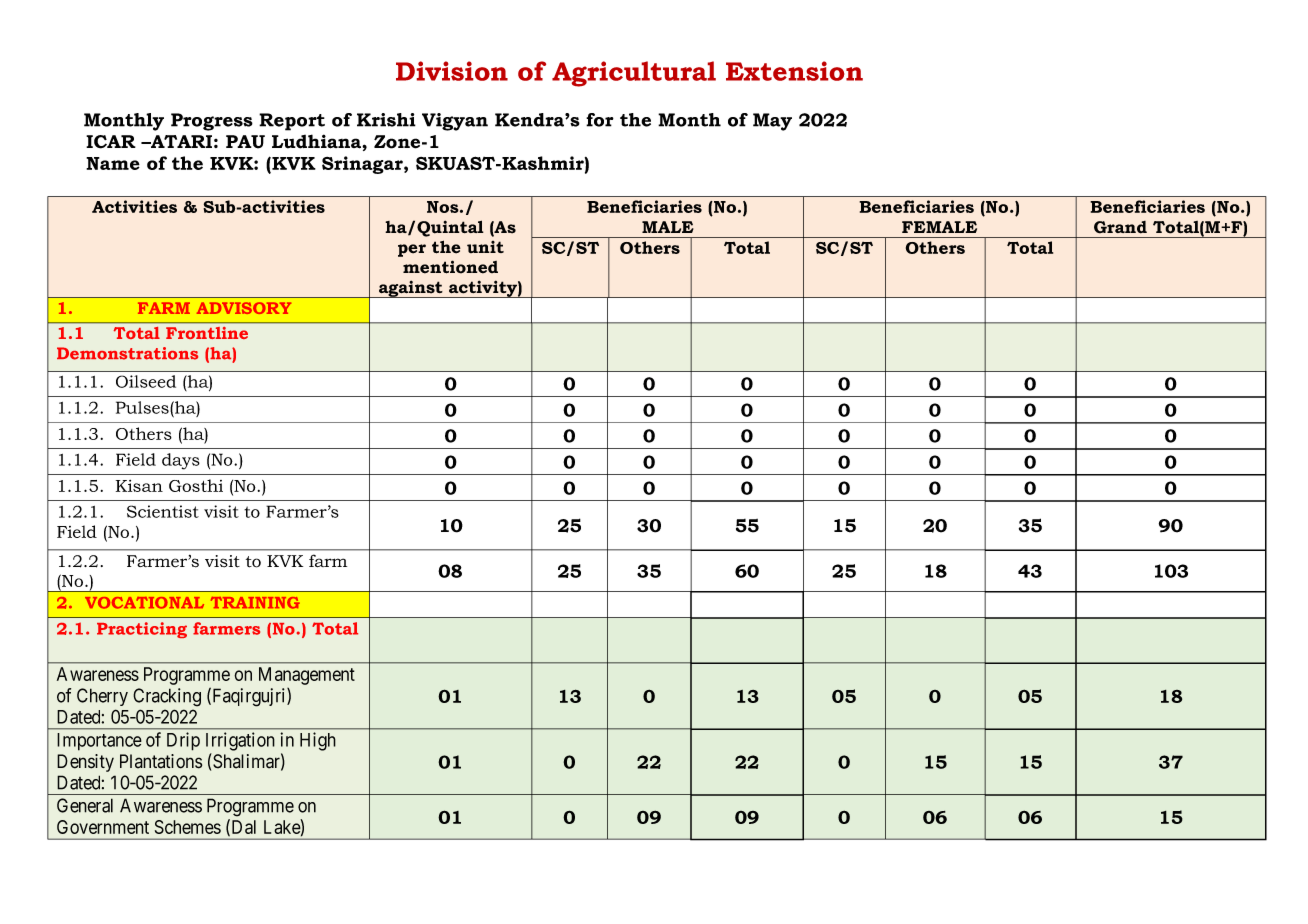 The height and width of the screenshot is (924, 1308). What do you see at coordinates (307, 676) in the screenshot?
I see `Management` at bounding box center [307, 676].
